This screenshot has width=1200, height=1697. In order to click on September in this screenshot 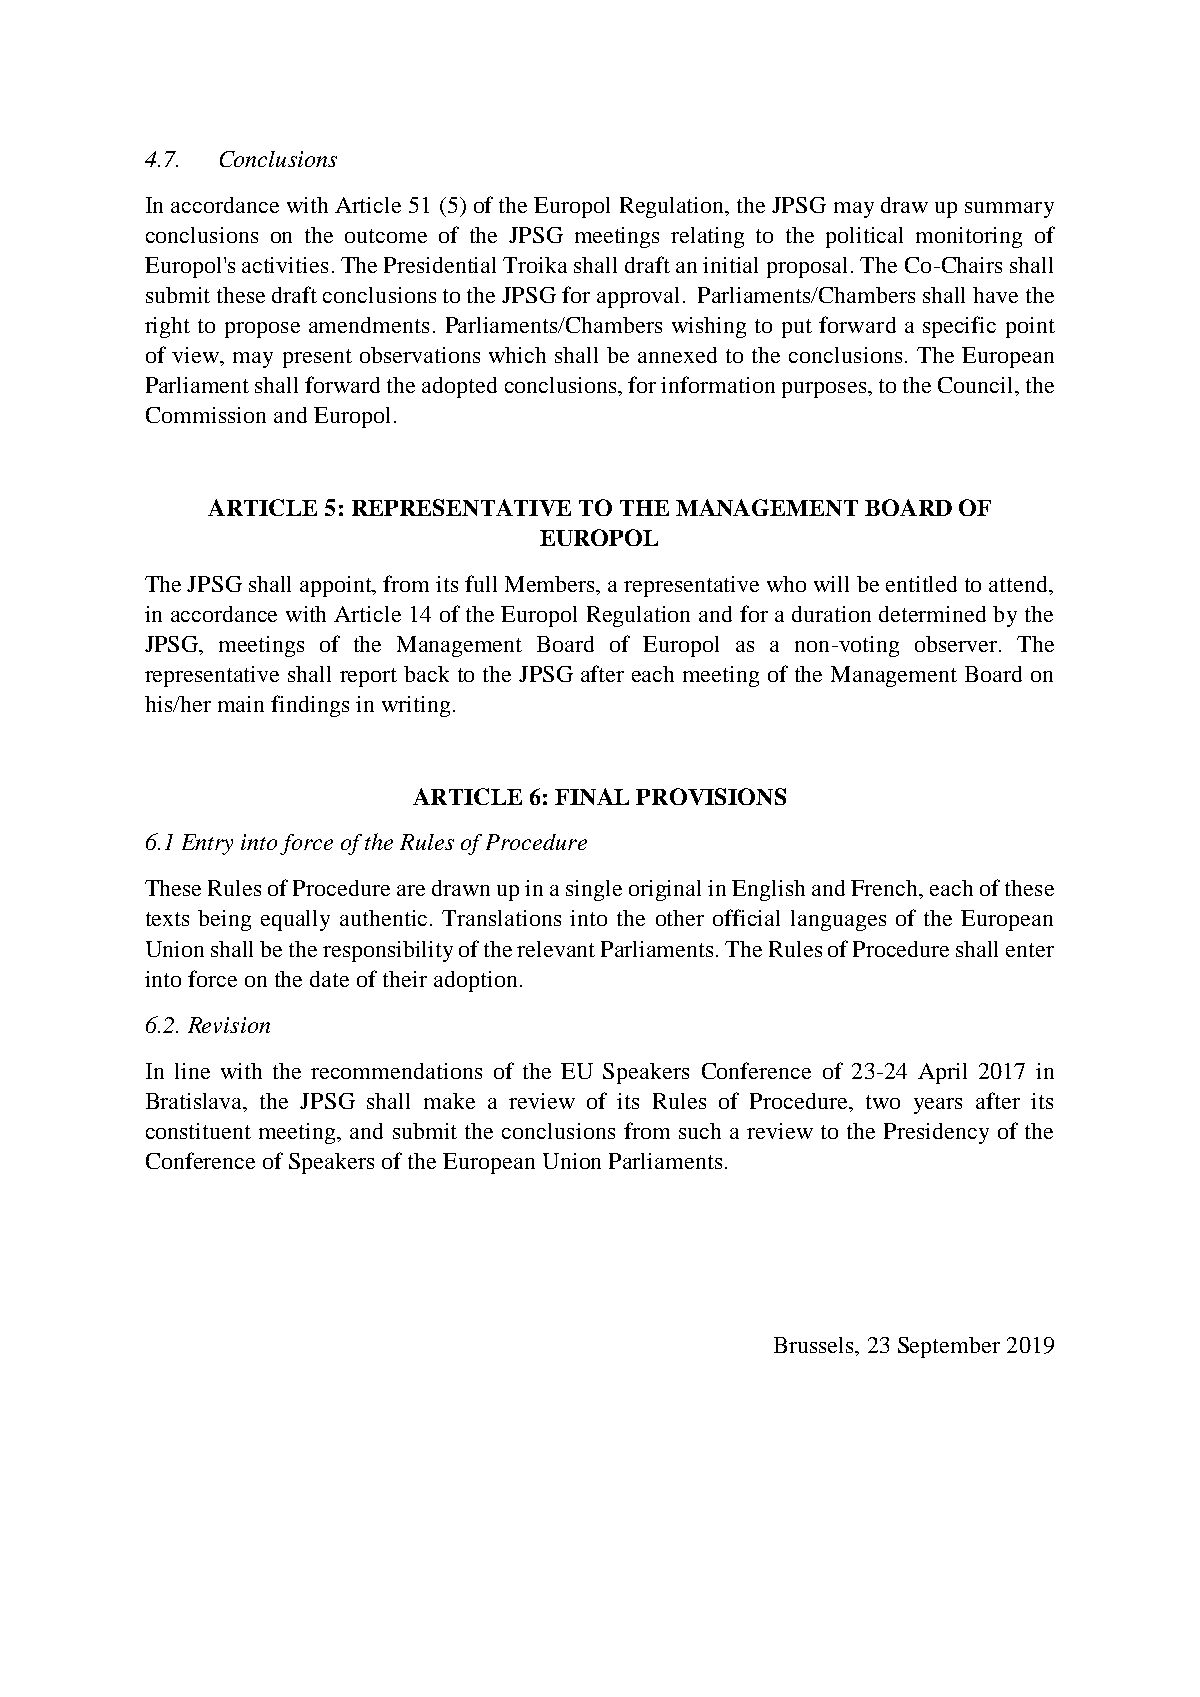, I will do `click(949, 1347)`.
